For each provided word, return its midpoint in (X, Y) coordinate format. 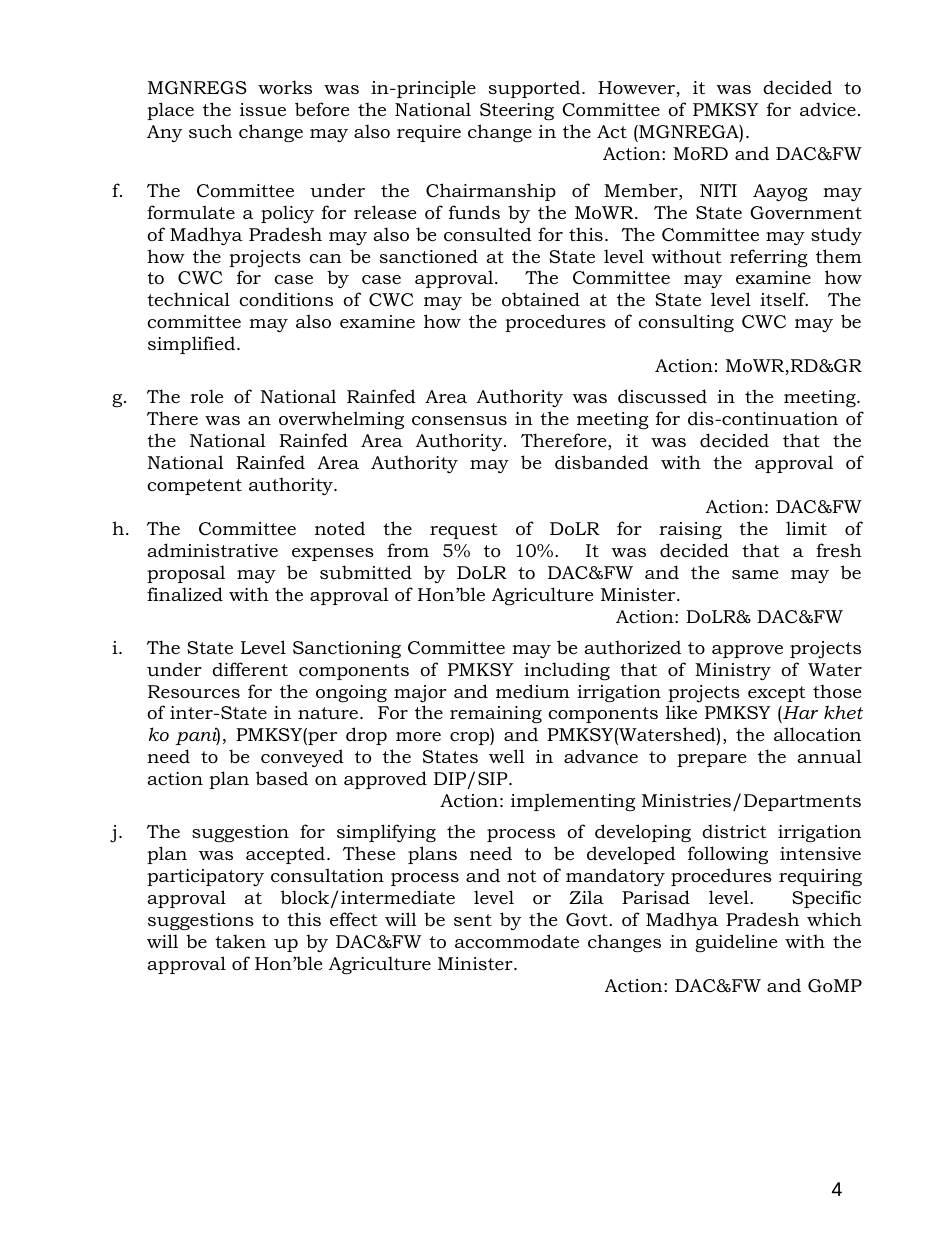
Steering (517, 111)
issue (263, 109)
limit (806, 528)
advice (828, 109)
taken (240, 941)
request (463, 531)
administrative (212, 550)
